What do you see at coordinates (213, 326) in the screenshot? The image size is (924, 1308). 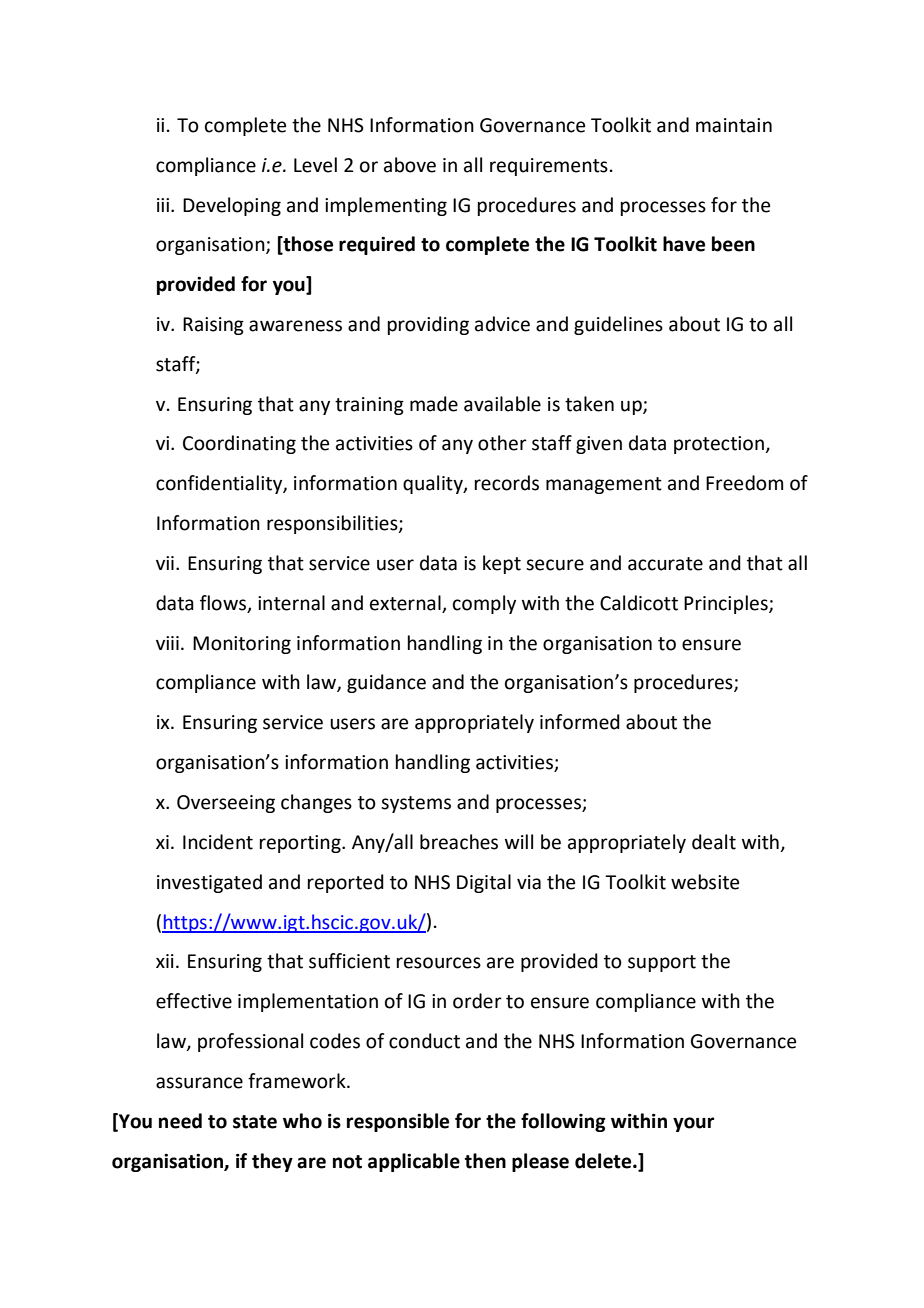 I see `Raising` at bounding box center [213, 326].
